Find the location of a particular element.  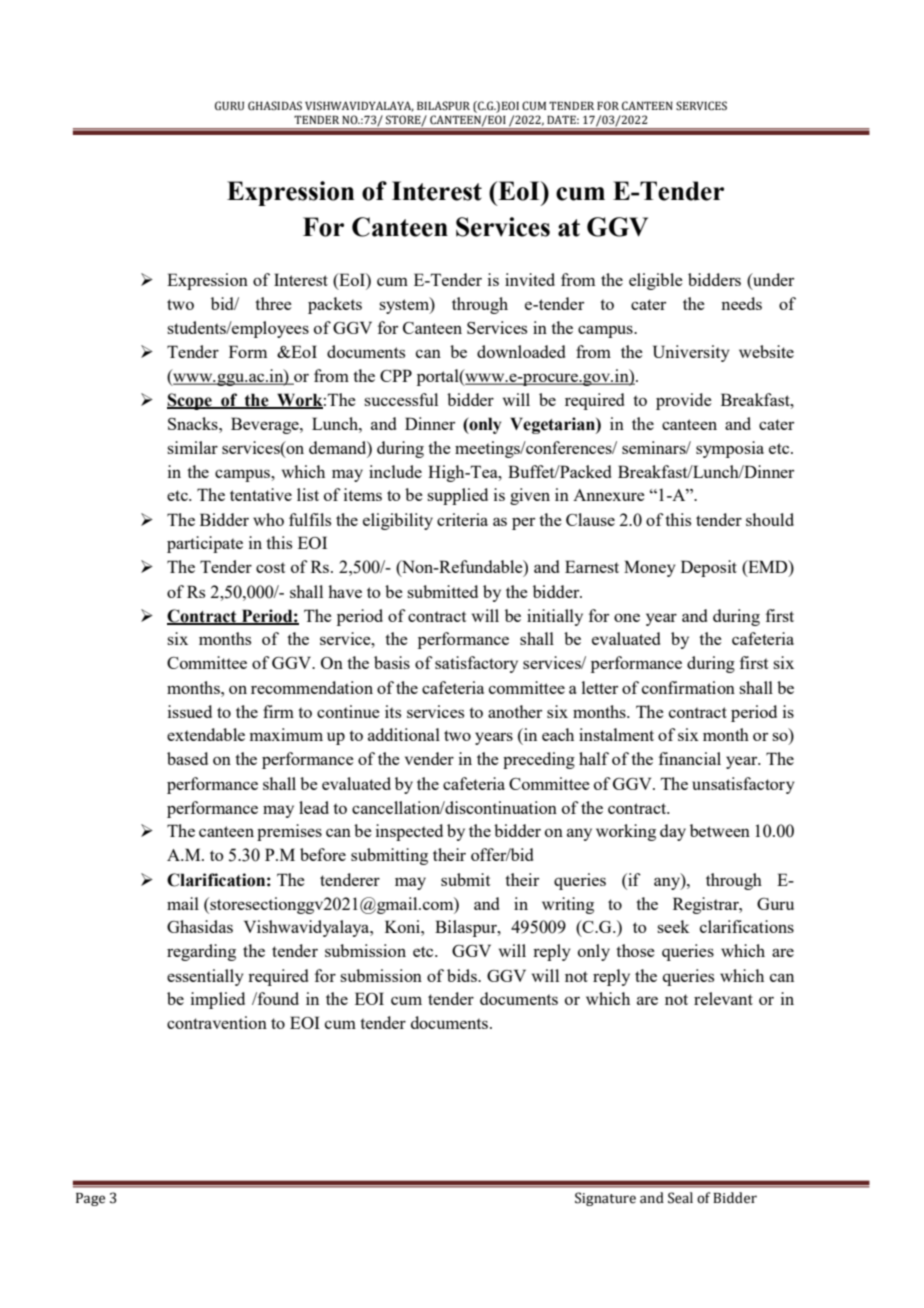

packets is located at coordinates (335, 305).
